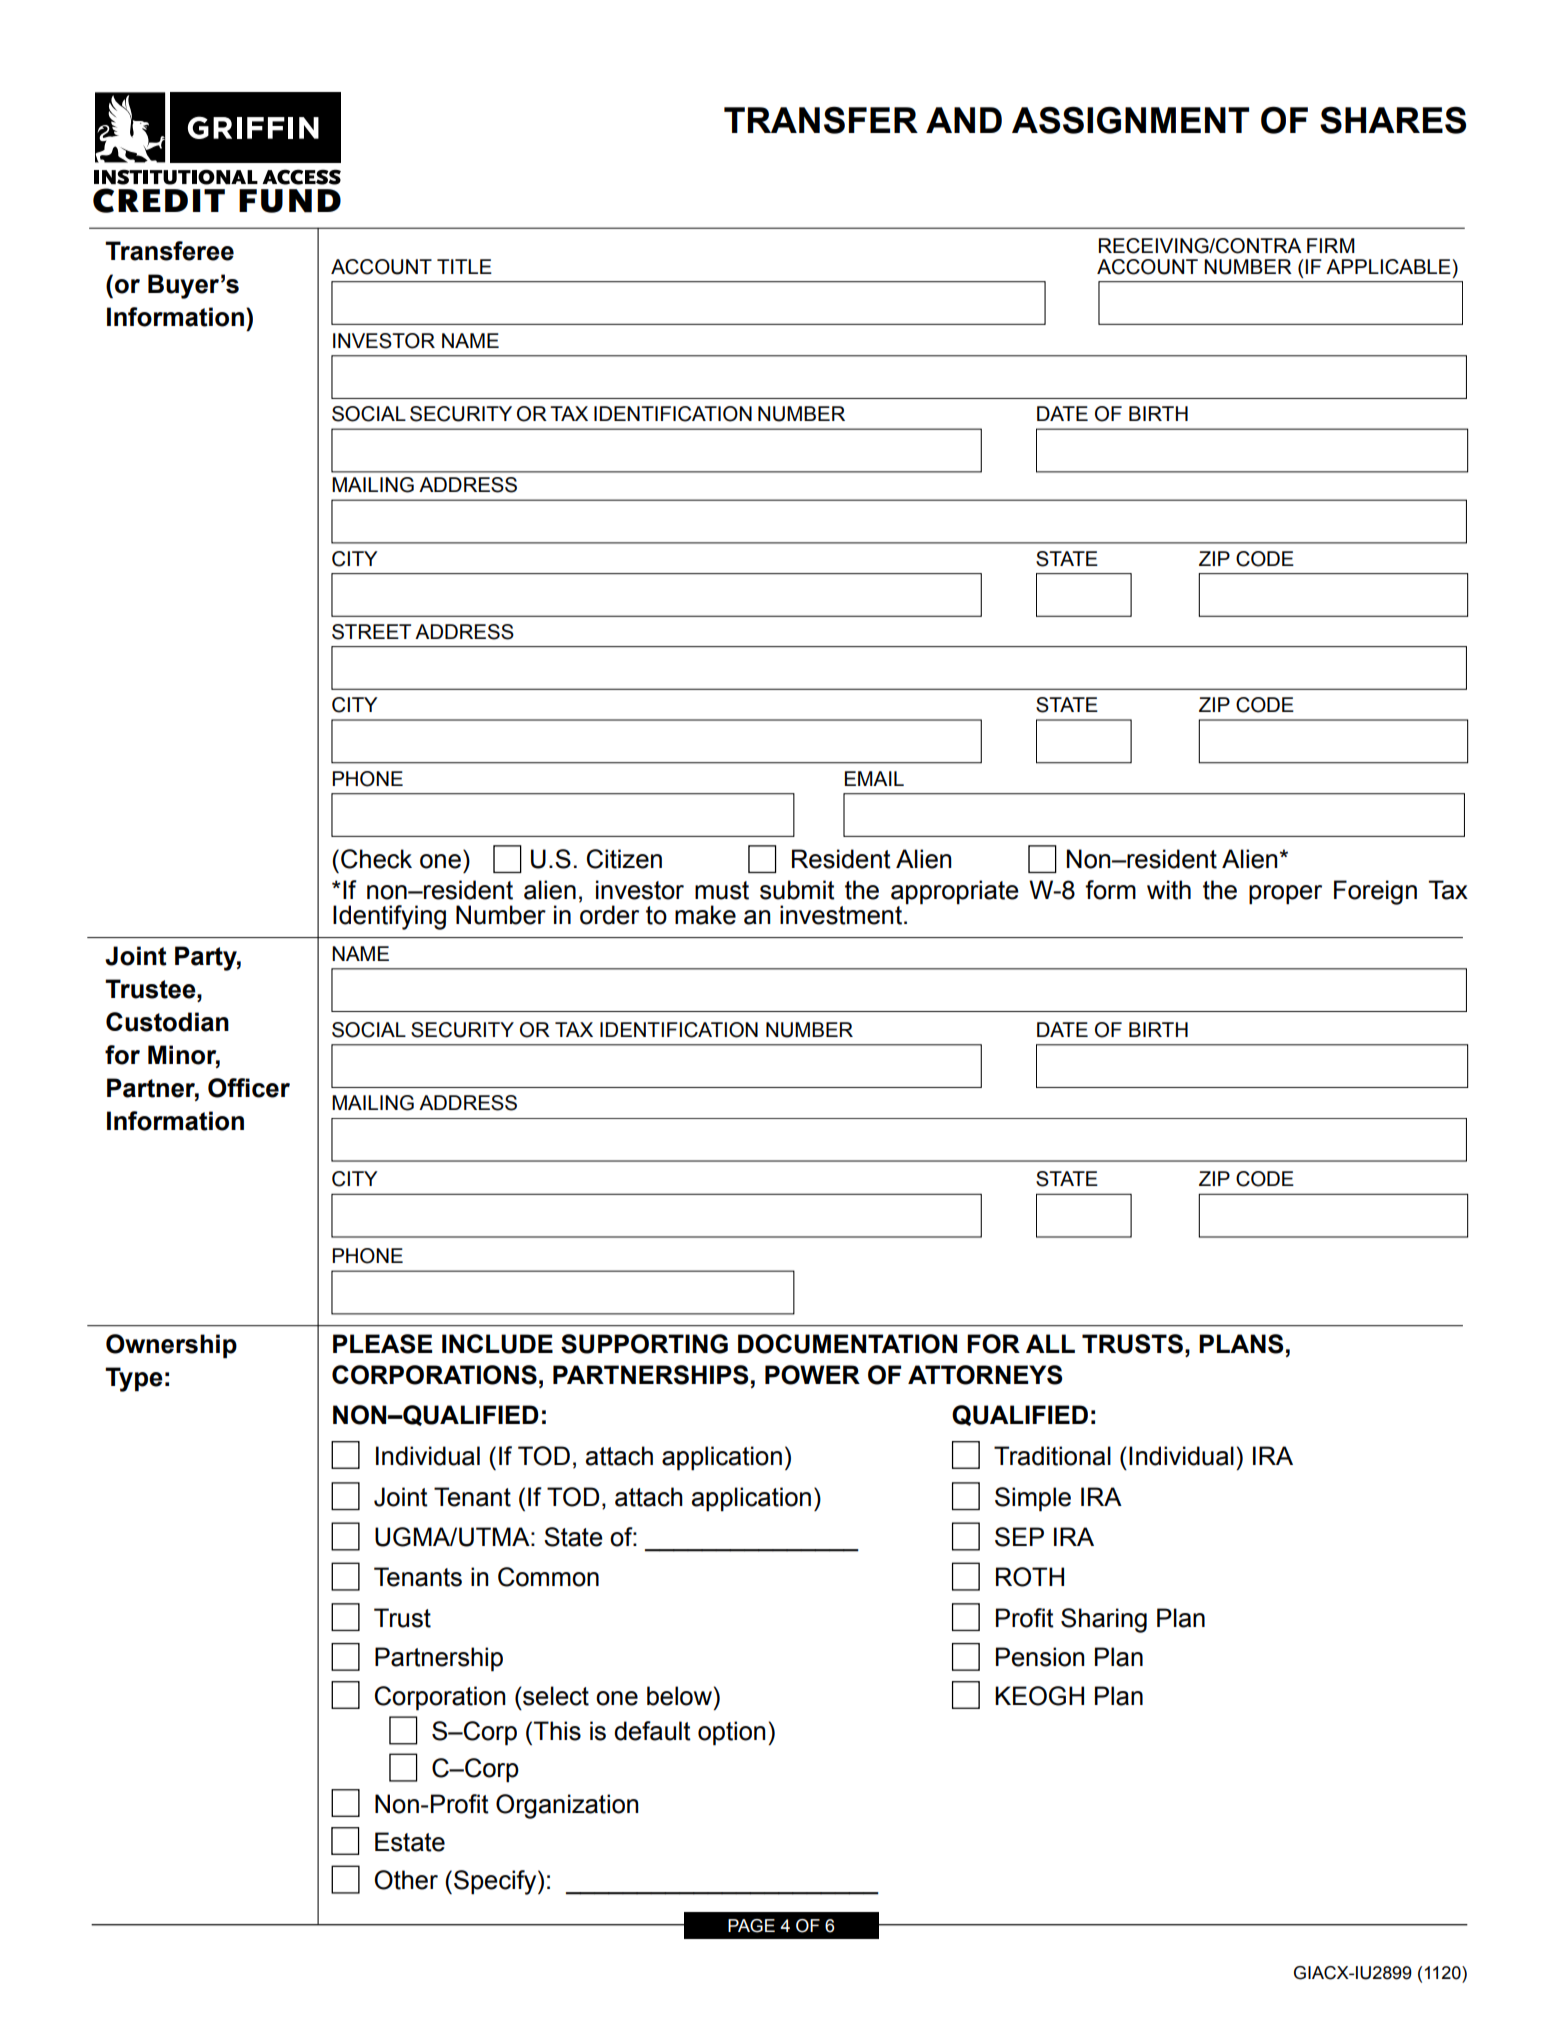 The image size is (1559, 2017). I want to click on FIRM, so click(1331, 245).
